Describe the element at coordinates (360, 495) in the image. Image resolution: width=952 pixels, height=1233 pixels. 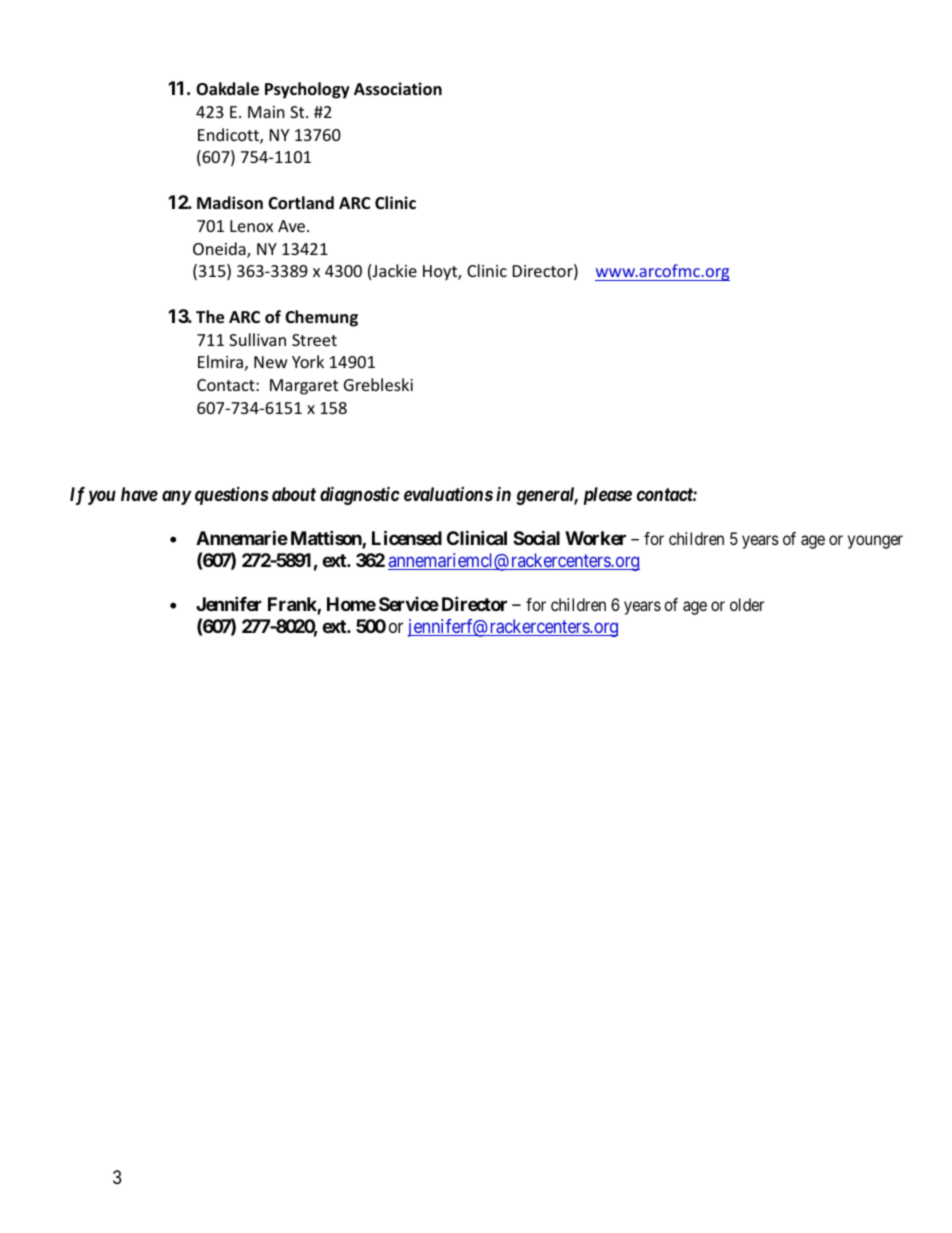
I see `diagnostic` at that location.
